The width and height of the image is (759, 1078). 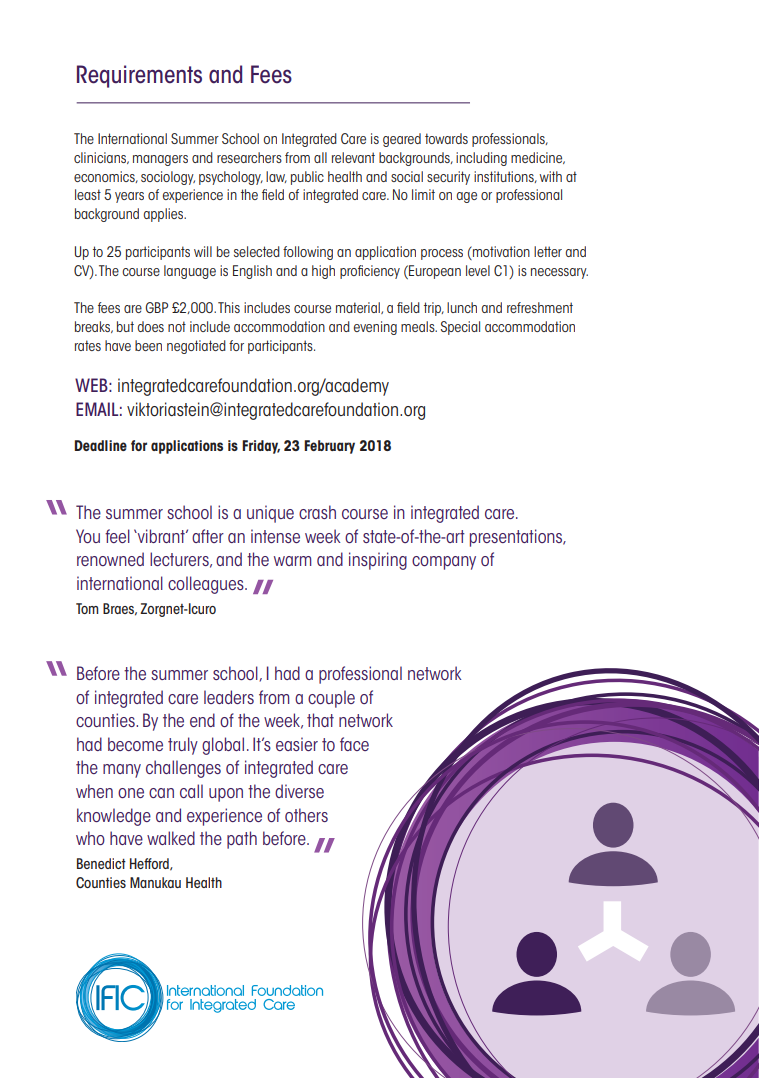 I want to click on February, so click(x=329, y=447).
